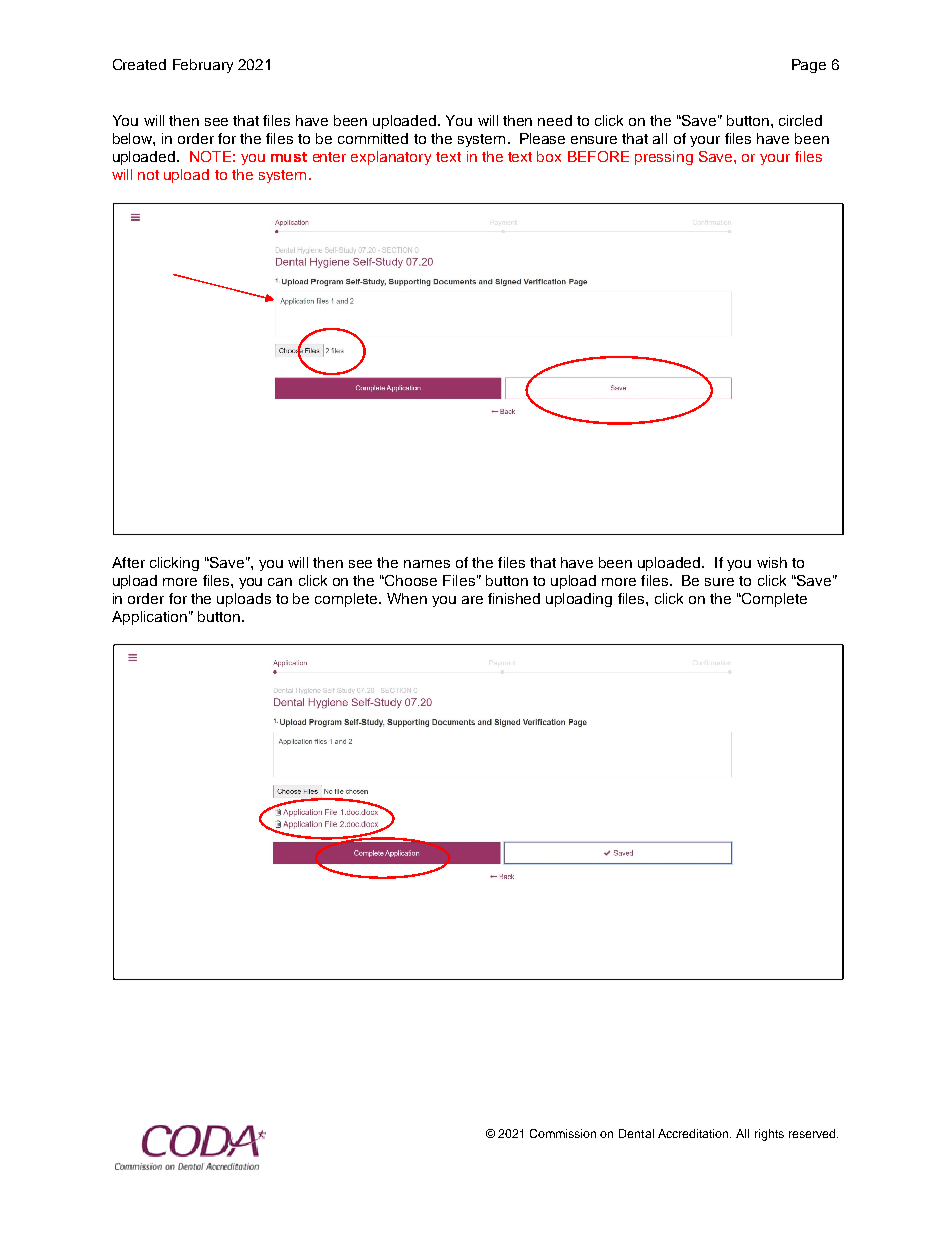  I want to click on Accreditation, so click(694, 1133).
